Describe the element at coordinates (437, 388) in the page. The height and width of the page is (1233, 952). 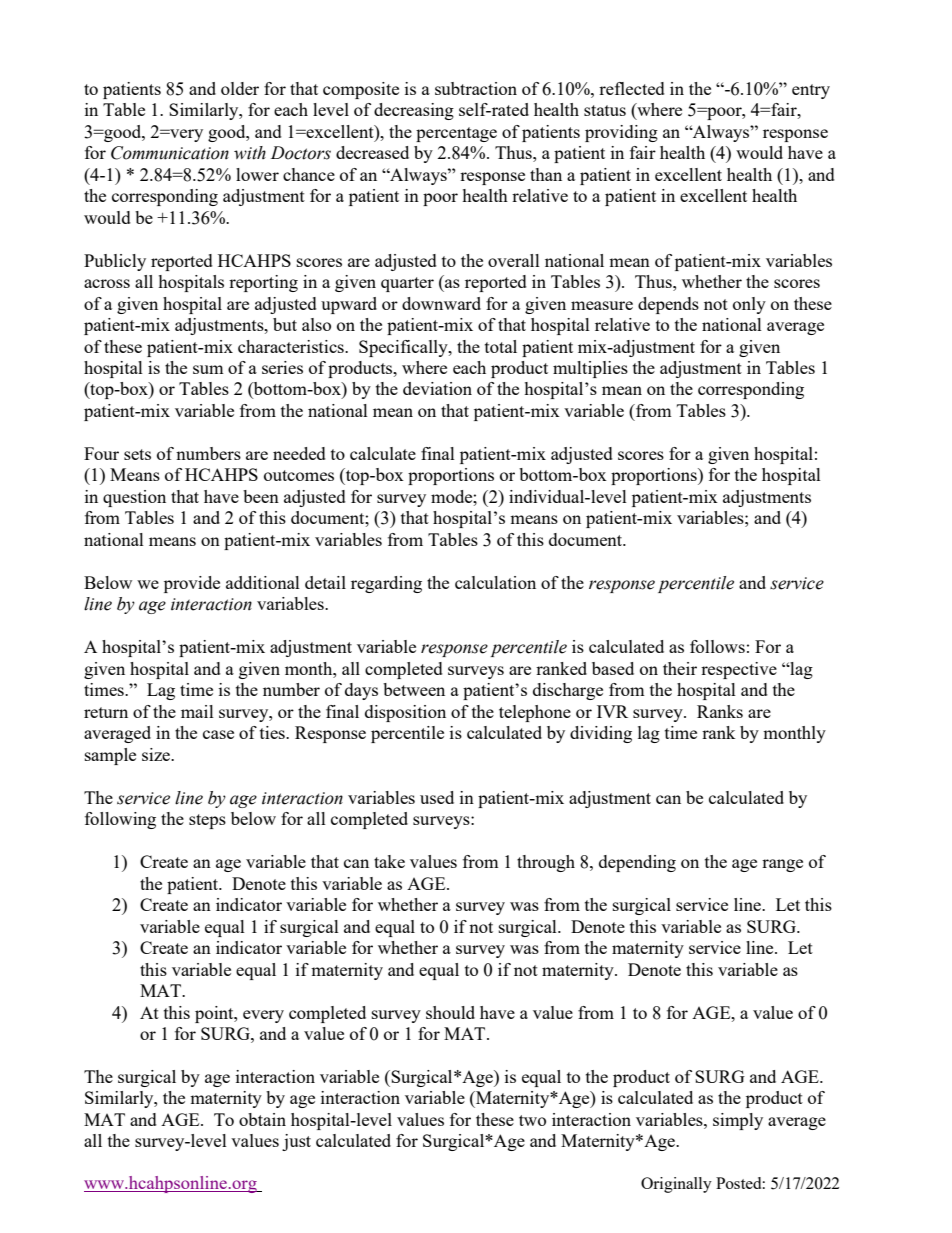
I see `deviation` at that location.
